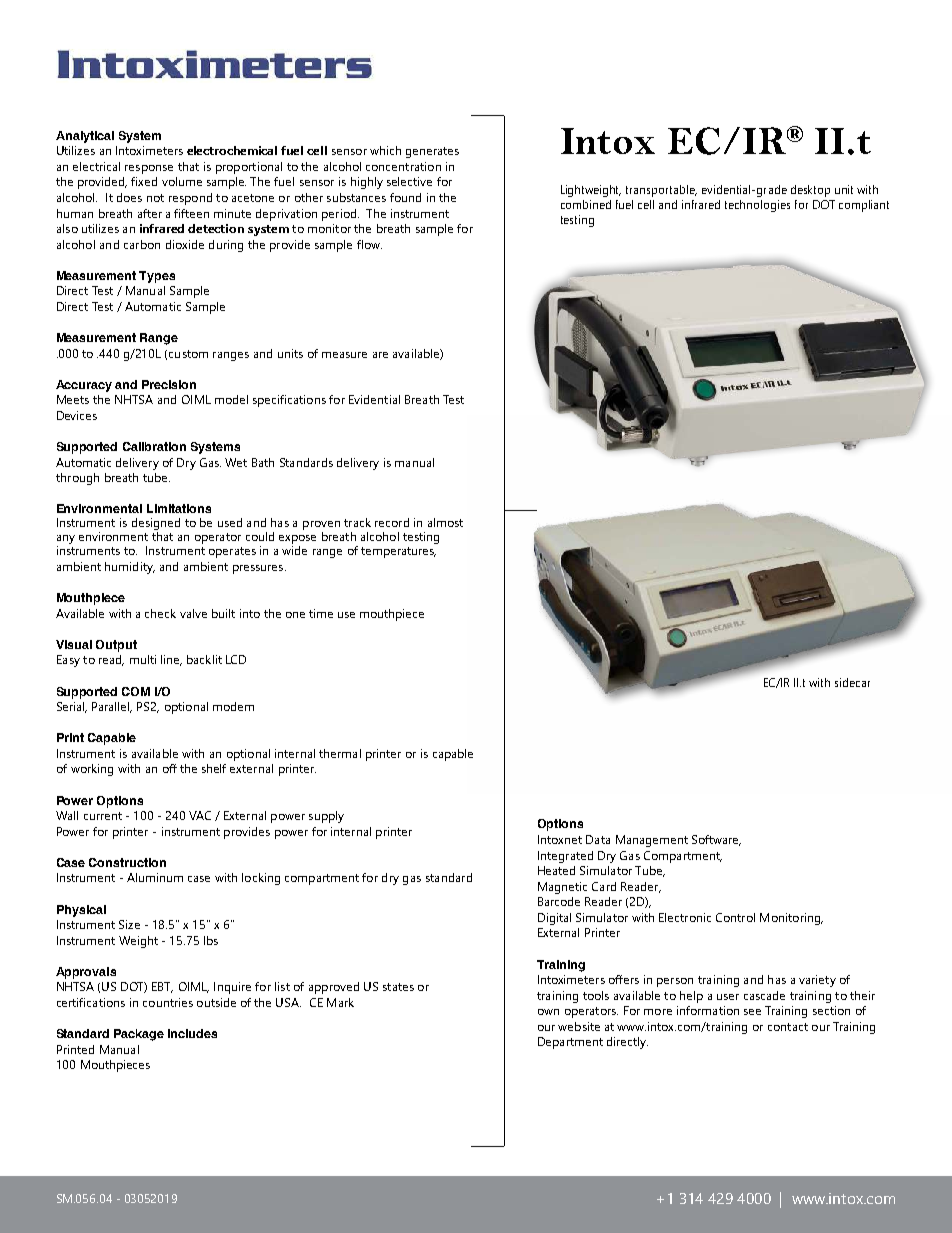 This screenshot has height=1233, width=952. Describe the element at coordinates (340, 753) in the screenshot. I see `thermal` at that location.
